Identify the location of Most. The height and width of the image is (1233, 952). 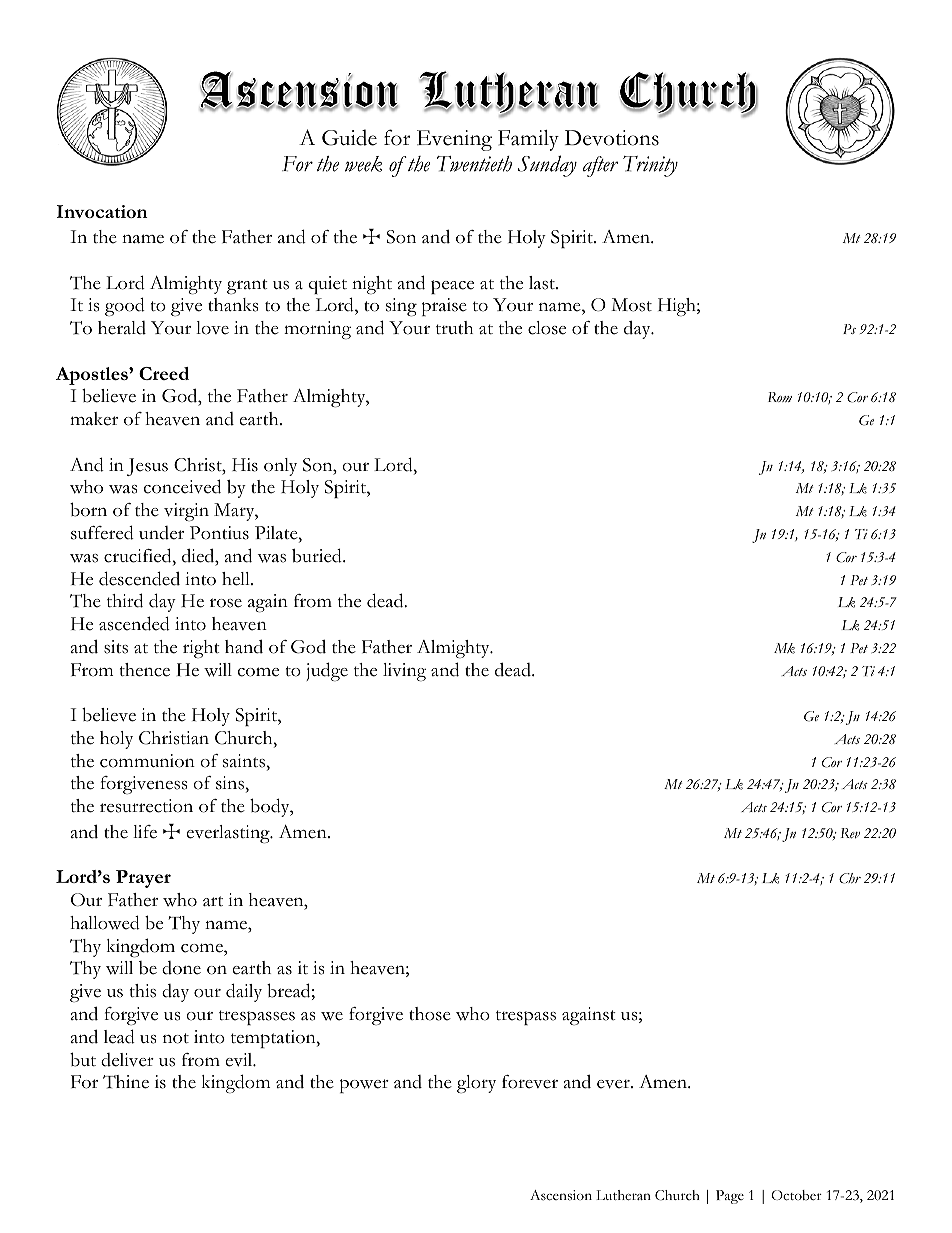
(631, 305).
